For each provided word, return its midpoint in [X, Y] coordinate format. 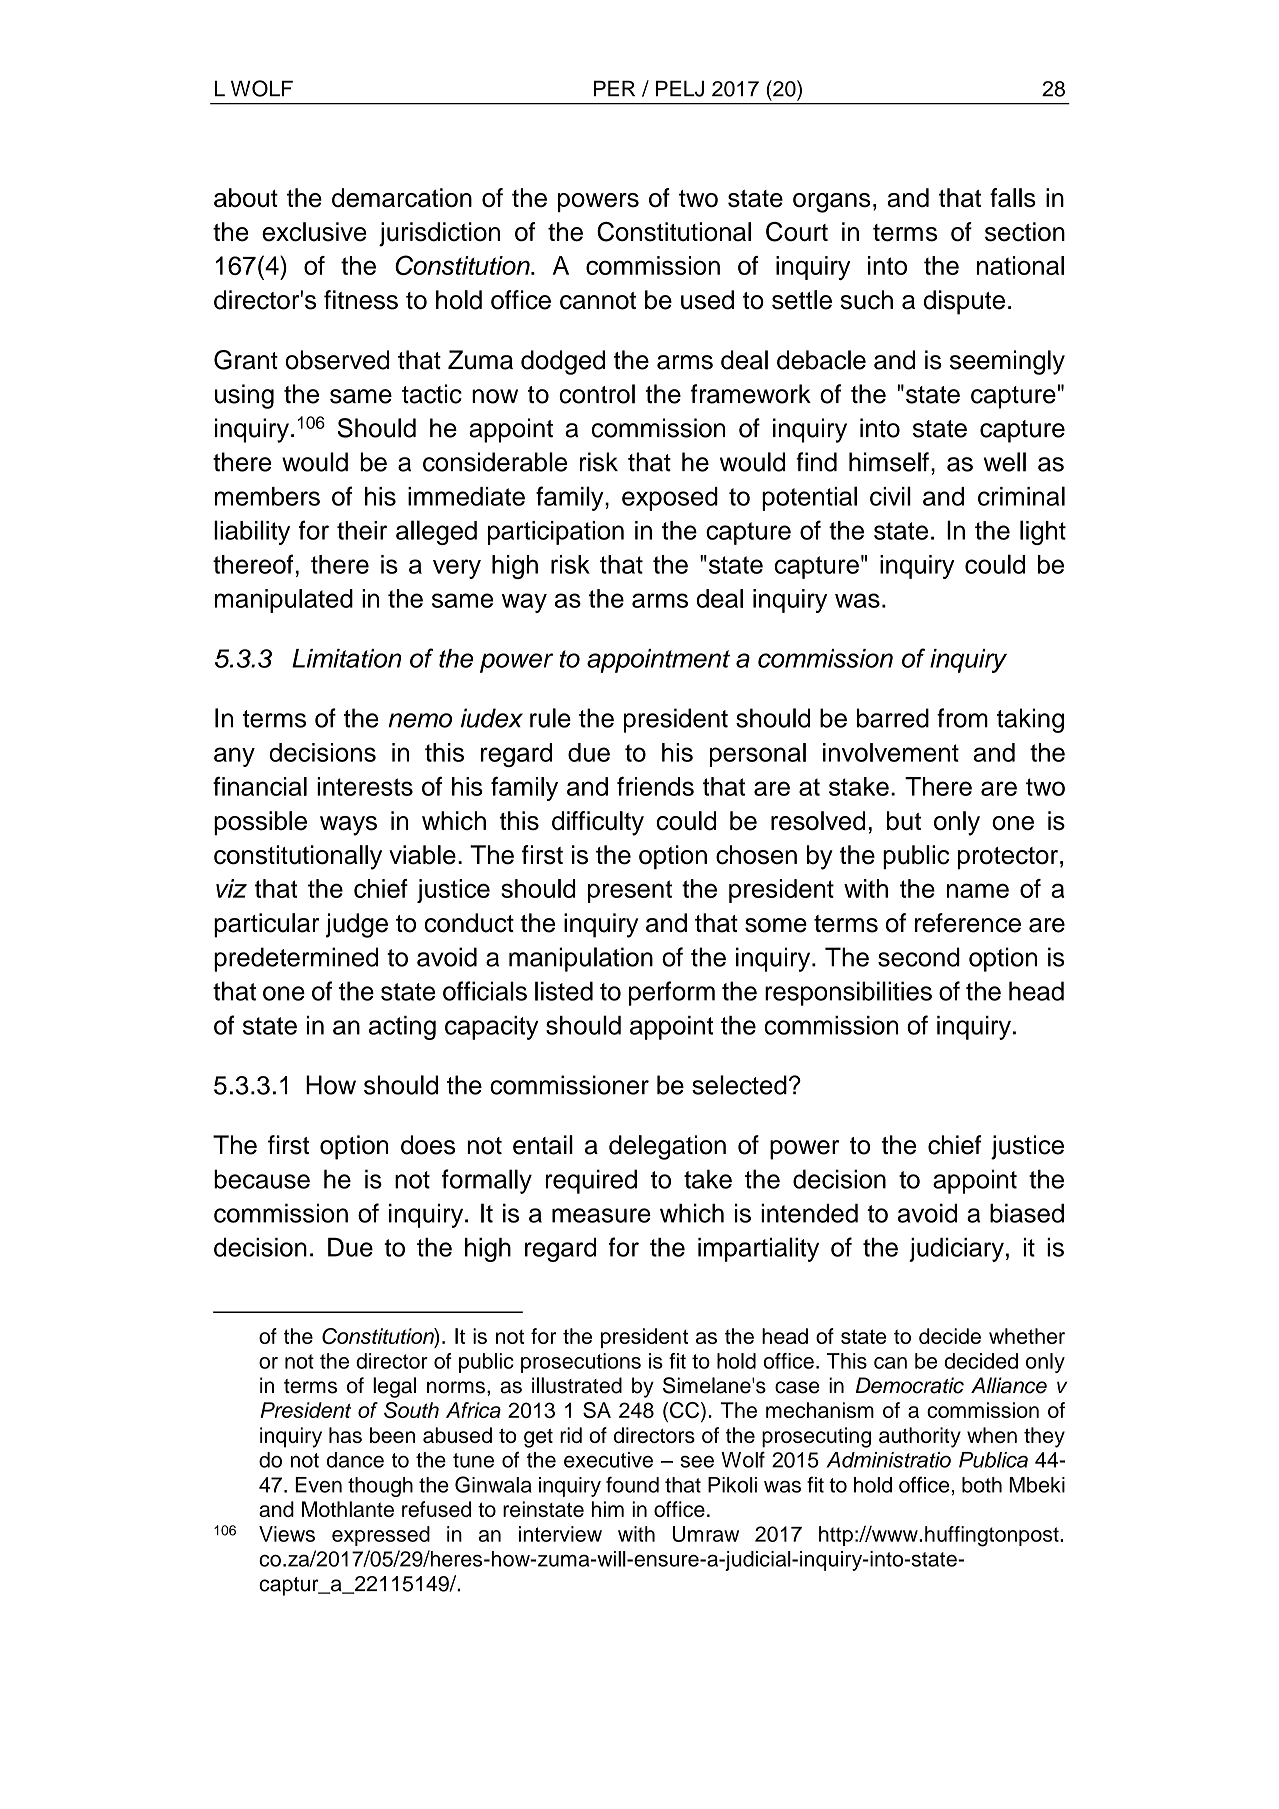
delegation [667, 1147]
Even [318, 1485]
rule [550, 718]
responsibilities [848, 993]
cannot [598, 301]
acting [402, 1028]
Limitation [346, 658]
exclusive [314, 232]
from [962, 718]
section [1025, 232]
